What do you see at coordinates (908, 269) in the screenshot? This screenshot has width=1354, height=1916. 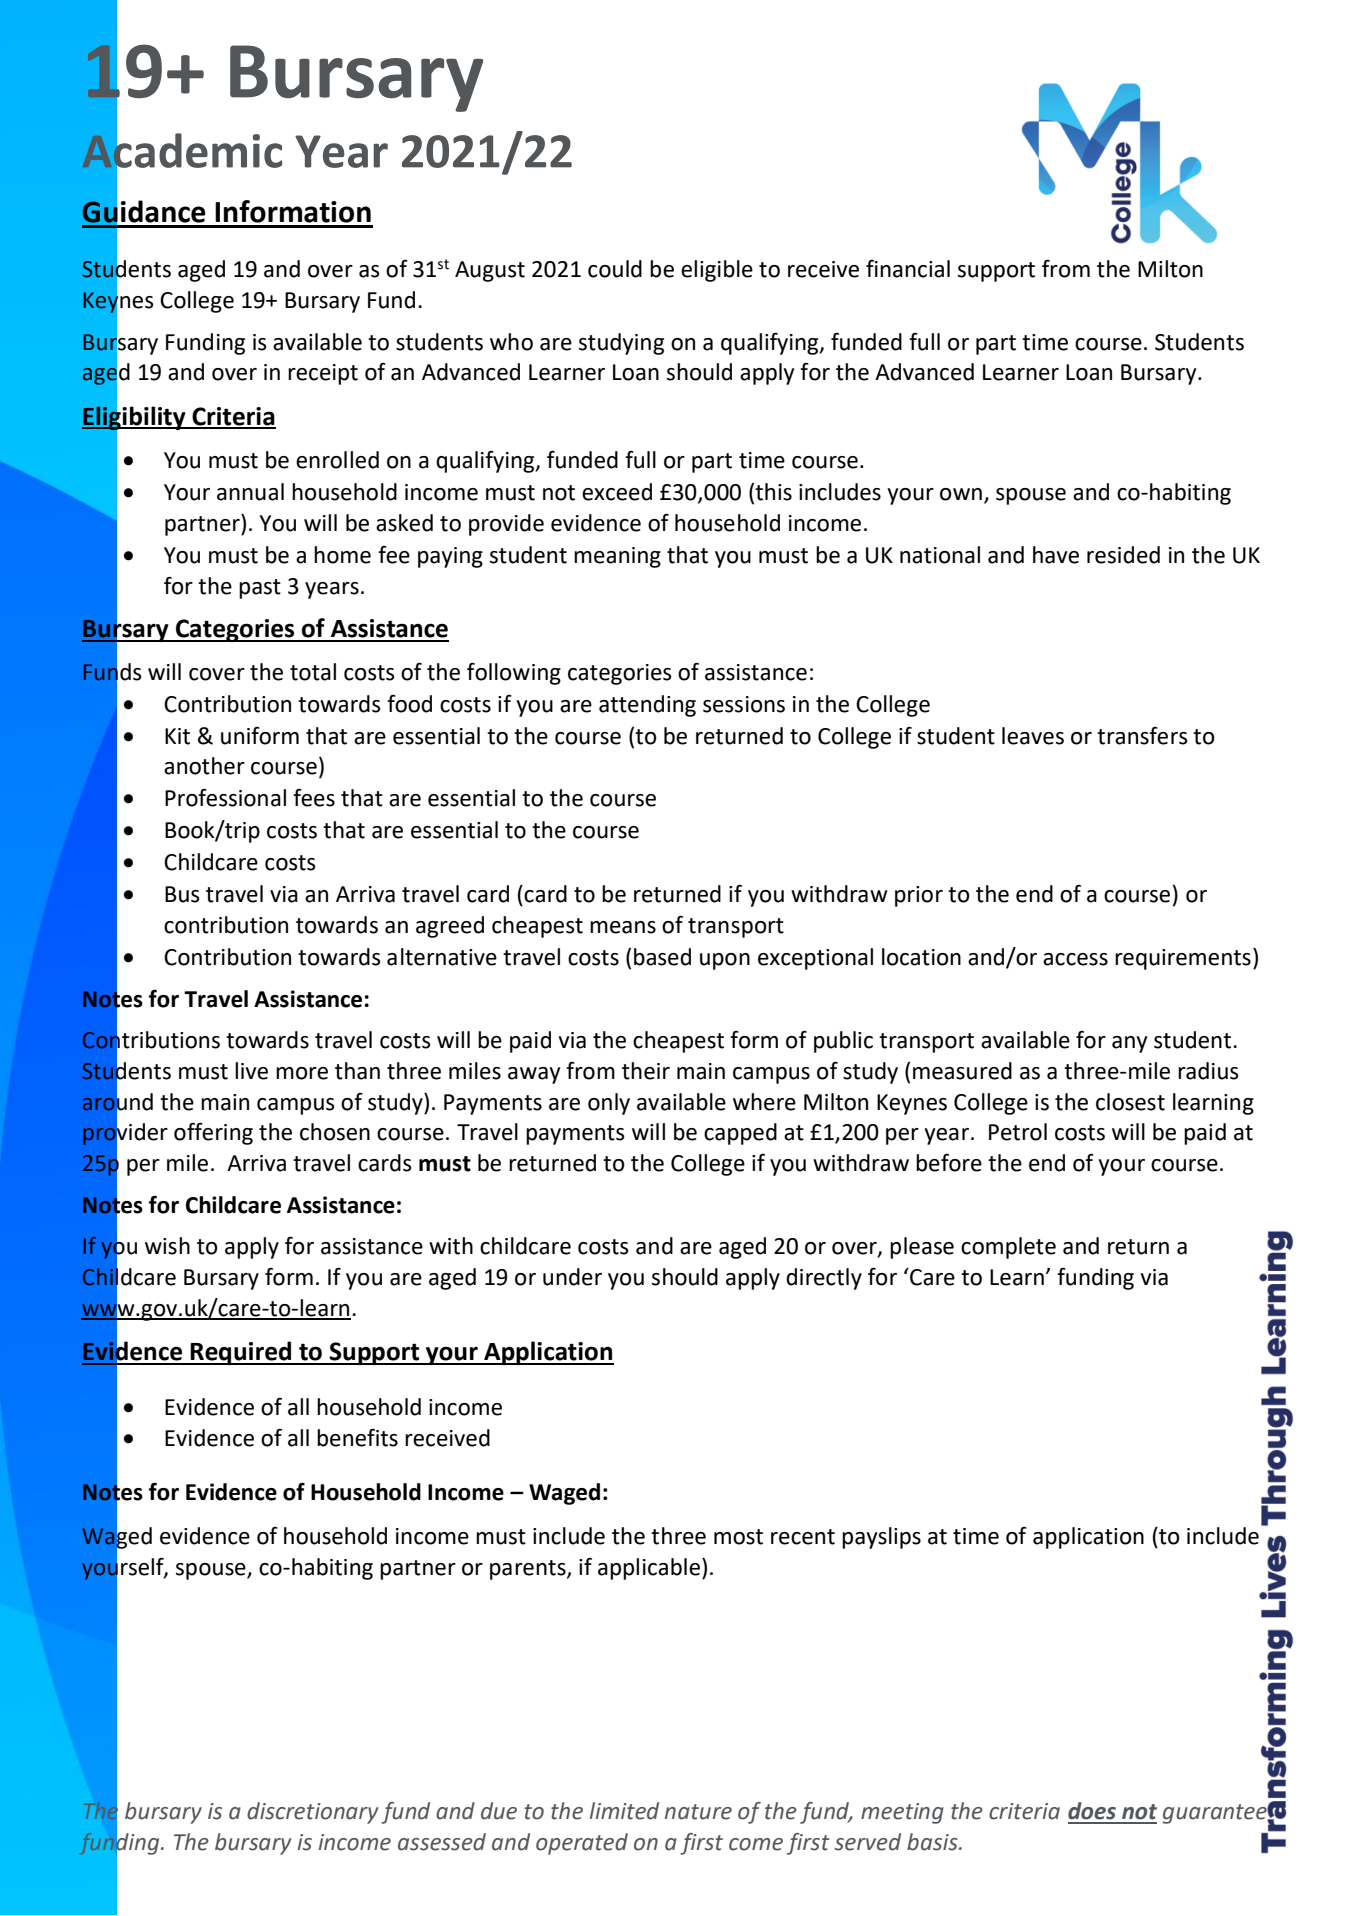 I see `financial` at bounding box center [908, 269].
